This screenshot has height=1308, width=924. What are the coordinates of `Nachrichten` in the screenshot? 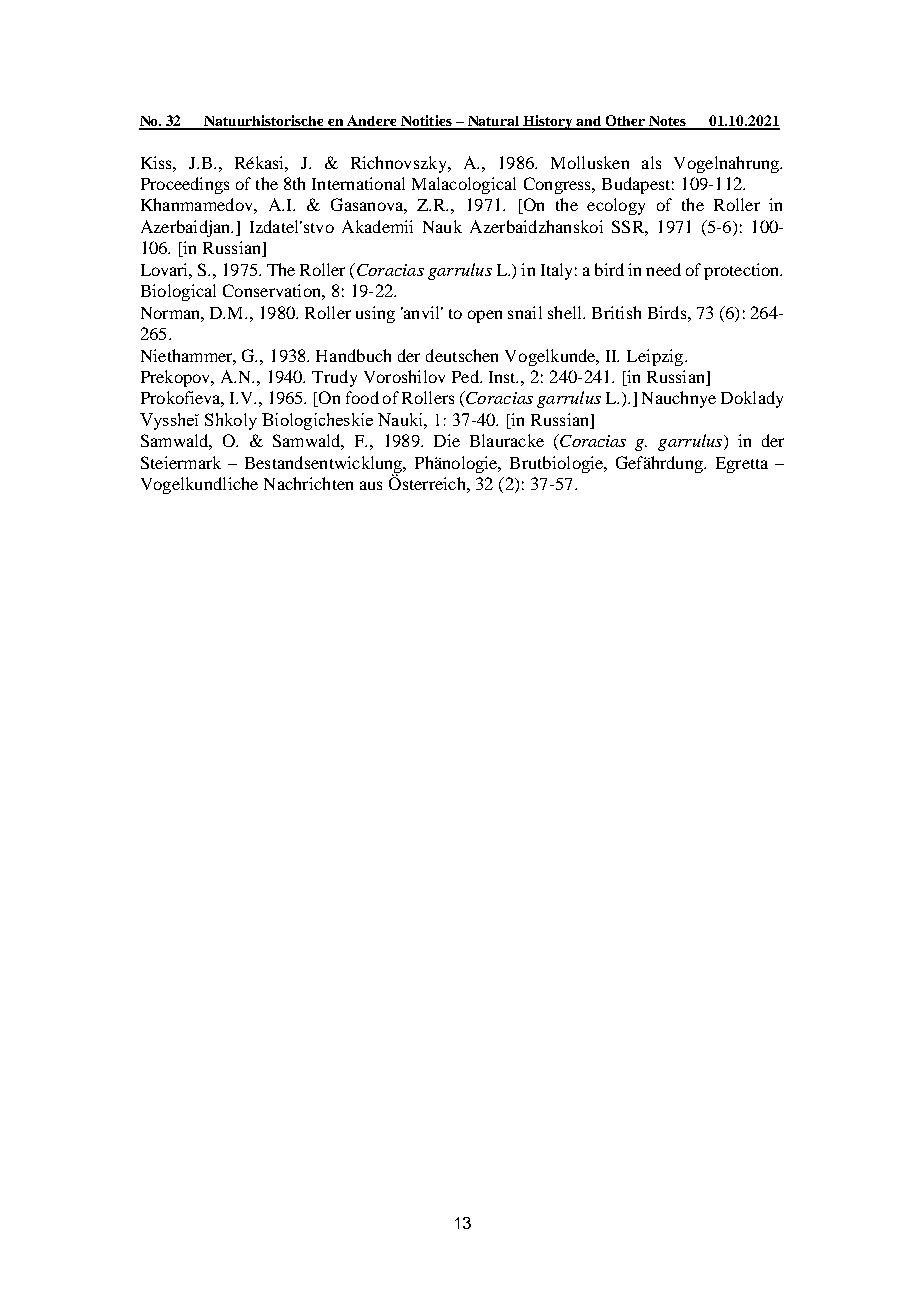 It's located at (308, 483).
